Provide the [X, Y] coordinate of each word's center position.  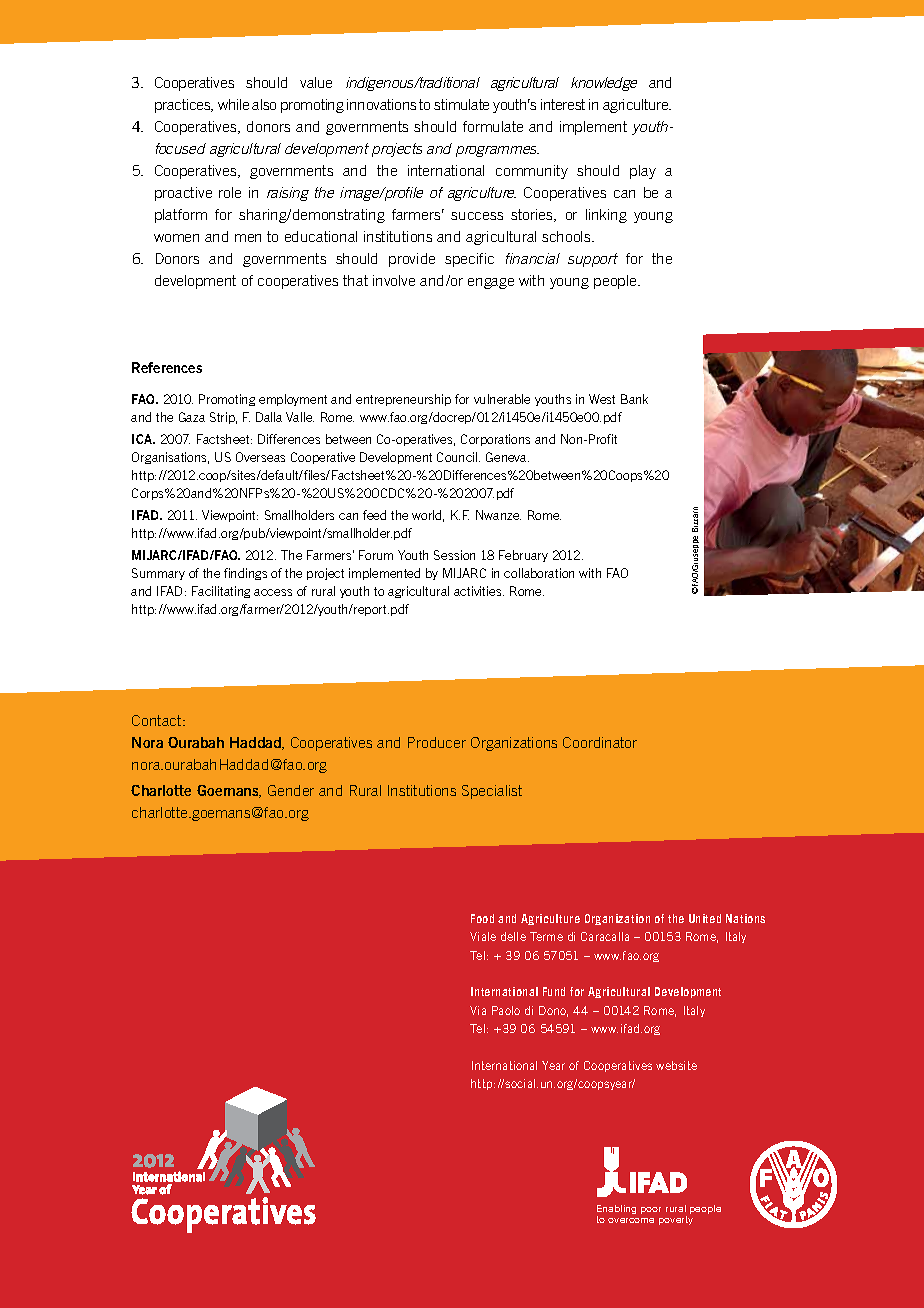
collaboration [539, 573]
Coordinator [600, 742]
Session [454, 555]
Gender [291, 790]
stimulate [461, 104]
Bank [634, 399]
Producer [437, 742]
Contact [158, 720]
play [643, 172]
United [705, 918]
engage [491, 283]
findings [245, 574]
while [233, 104]
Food [482, 918]
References [167, 367]
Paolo [506, 1010]
